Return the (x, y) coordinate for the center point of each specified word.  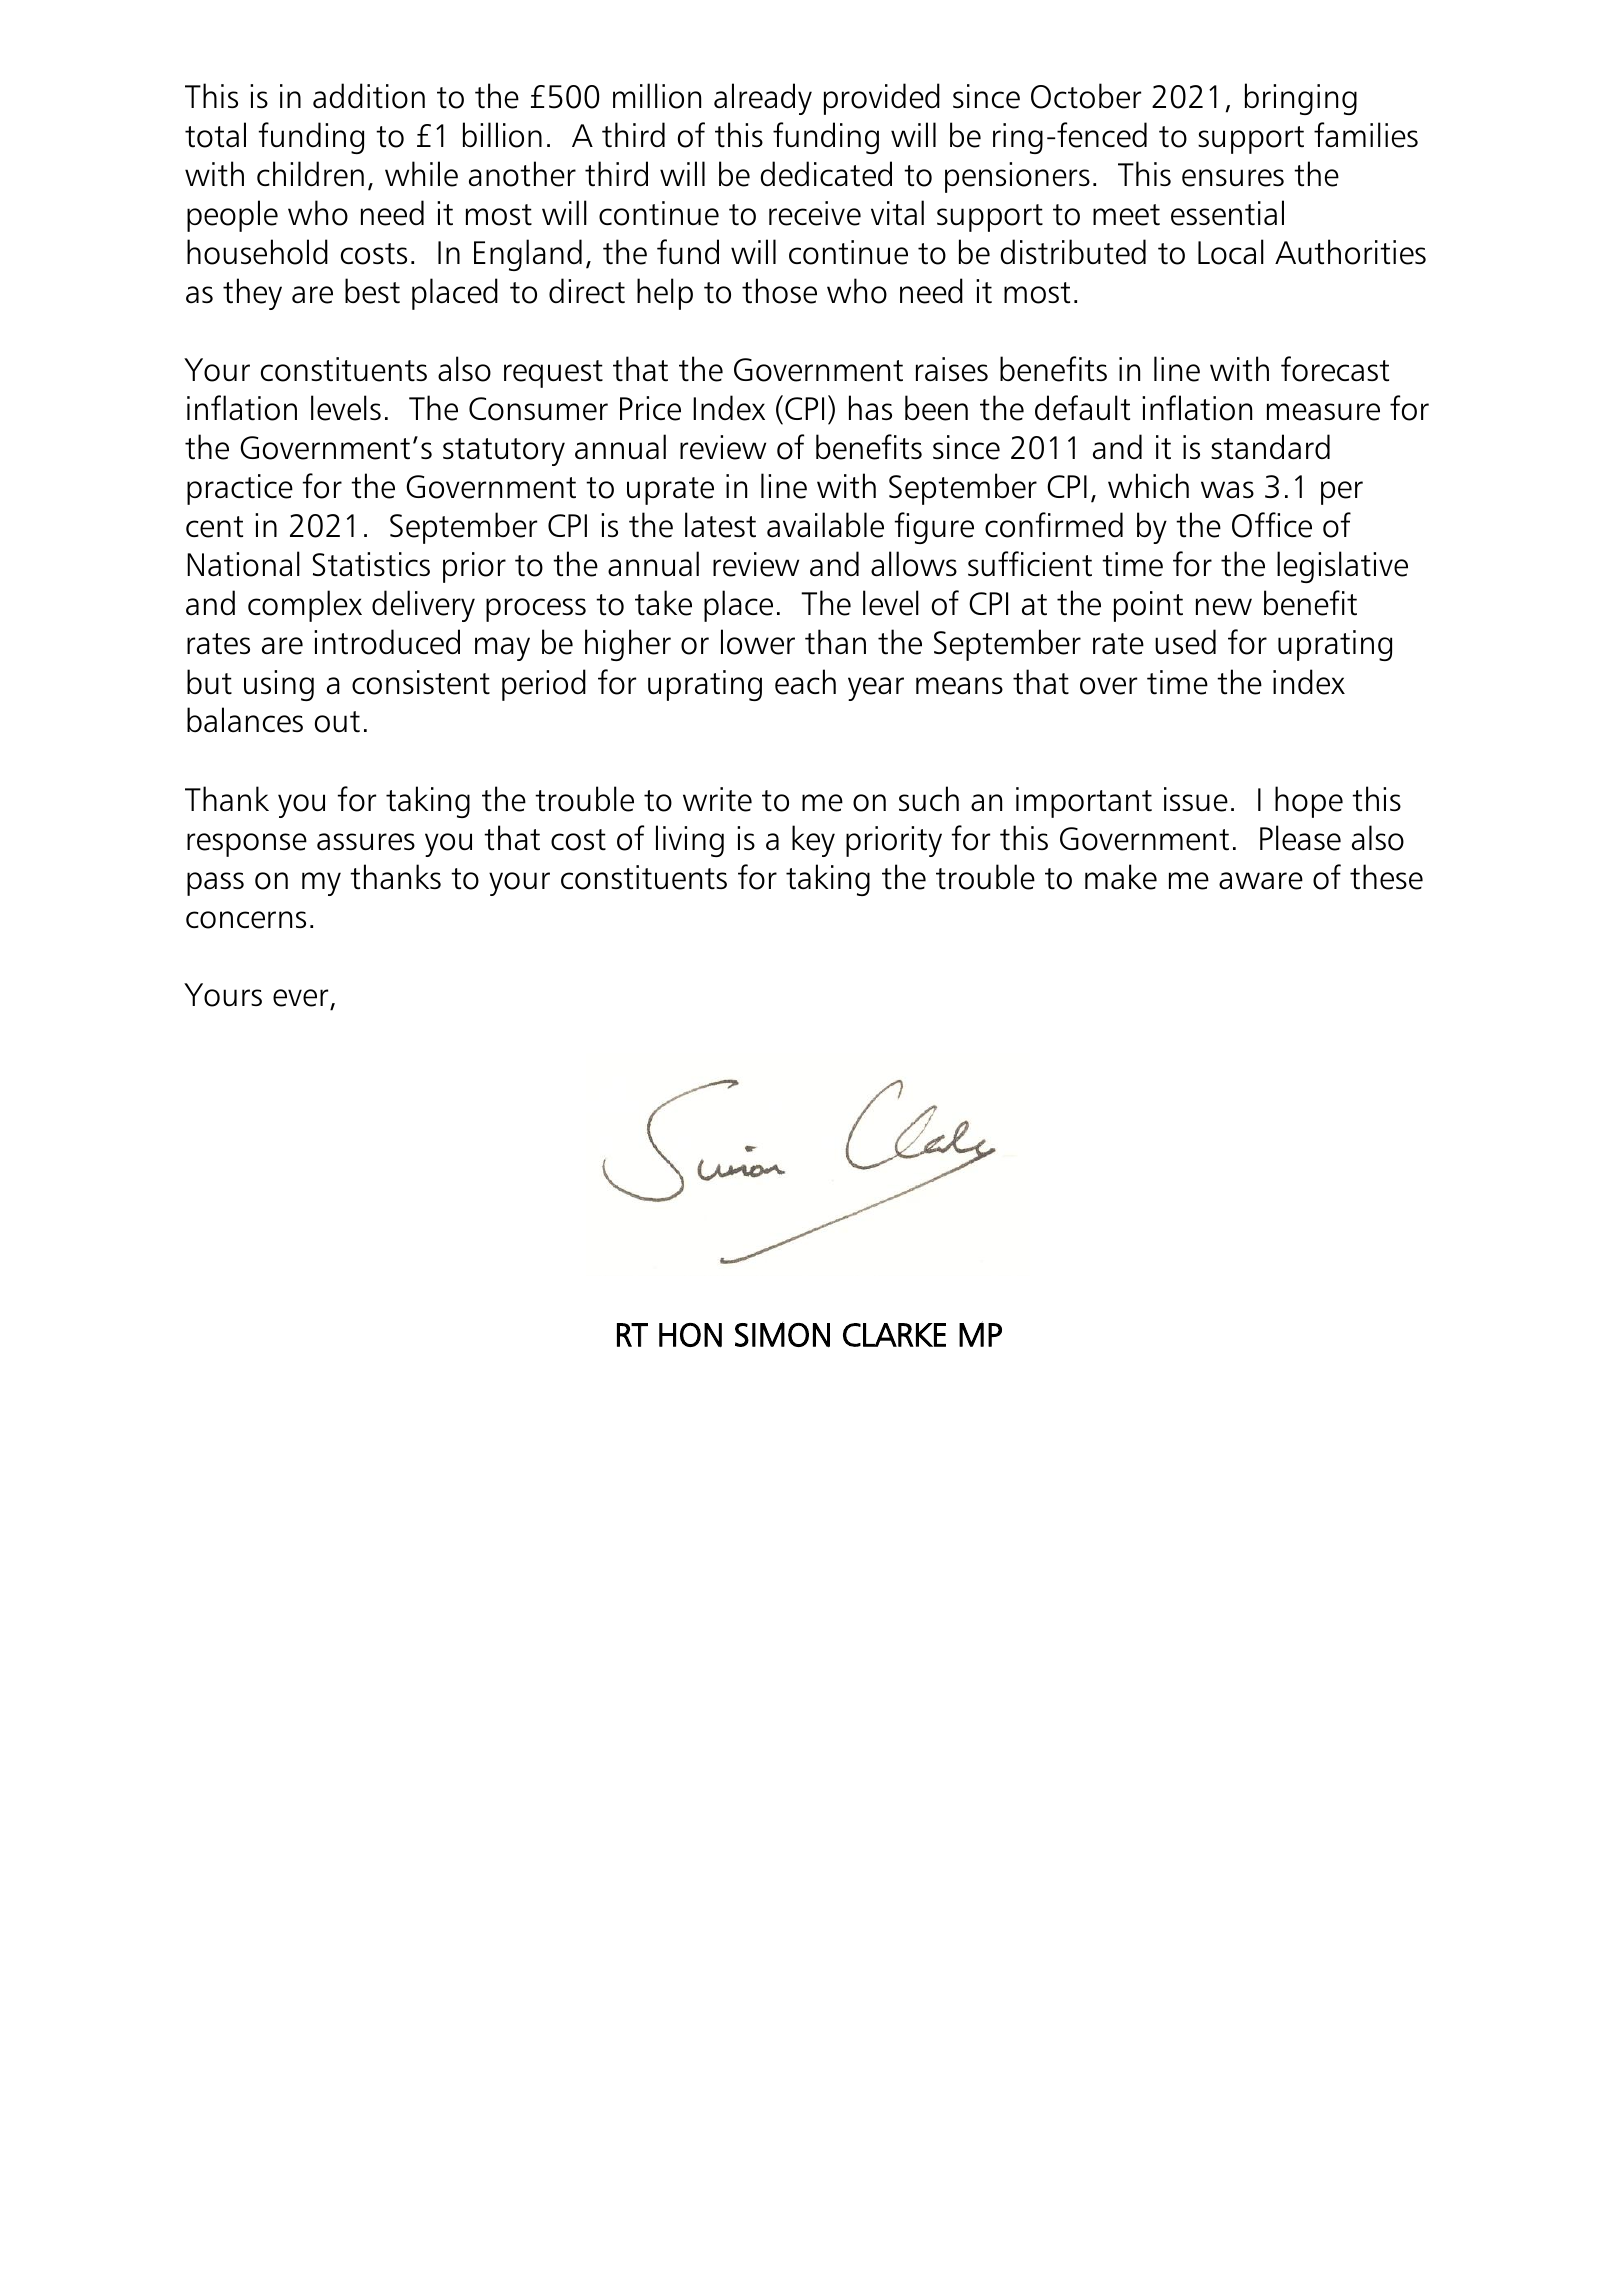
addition (369, 96)
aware (1261, 881)
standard (1270, 447)
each (805, 682)
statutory (504, 452)
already (763, 99)
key (813, 841)
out (337, 722)
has (870, 408)
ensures (1233, 178)
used (1185, 642)
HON (690, 1335)
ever (300, 998)
